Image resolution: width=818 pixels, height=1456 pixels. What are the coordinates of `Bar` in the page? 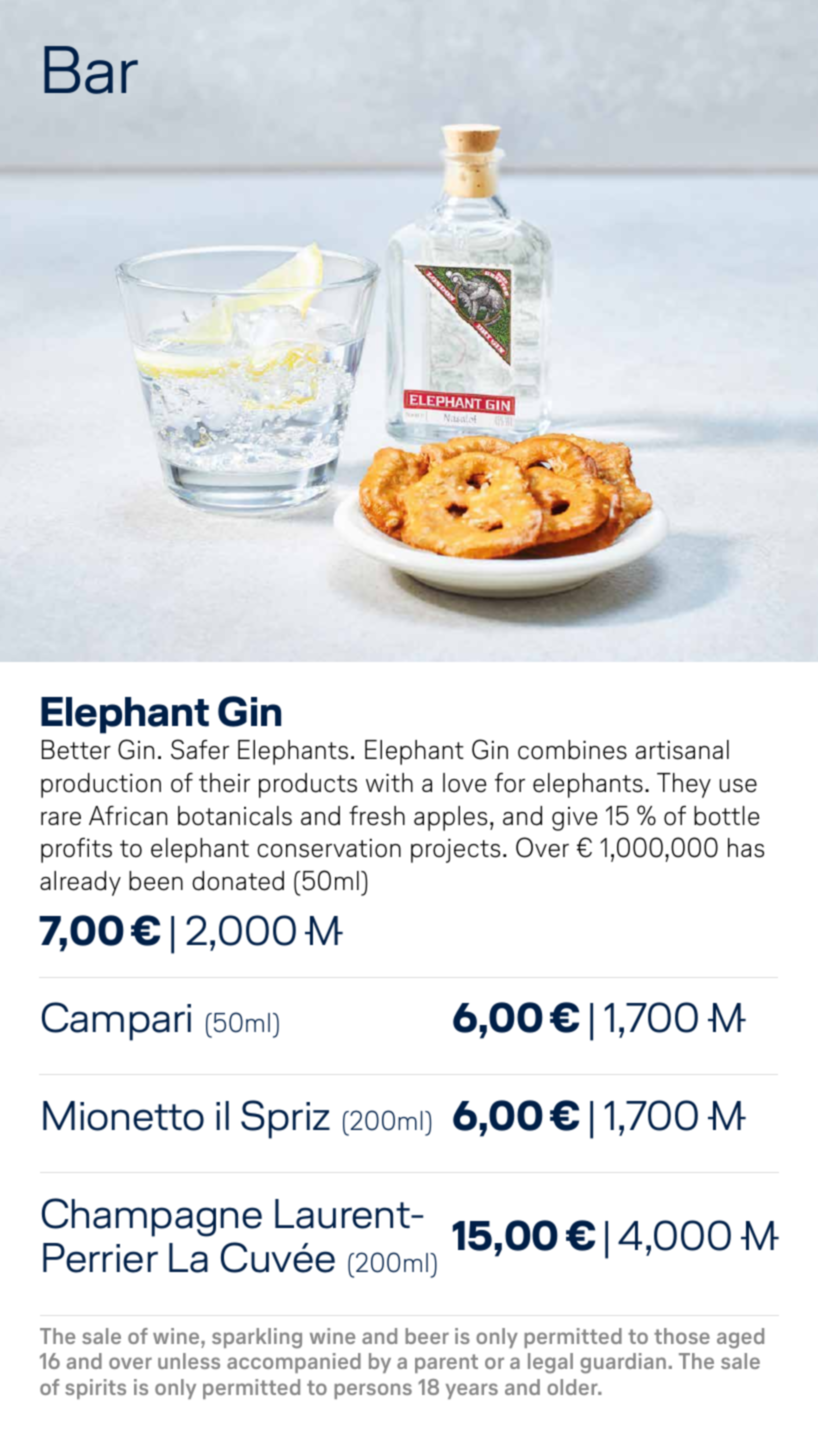 It's located at (91, 70).
